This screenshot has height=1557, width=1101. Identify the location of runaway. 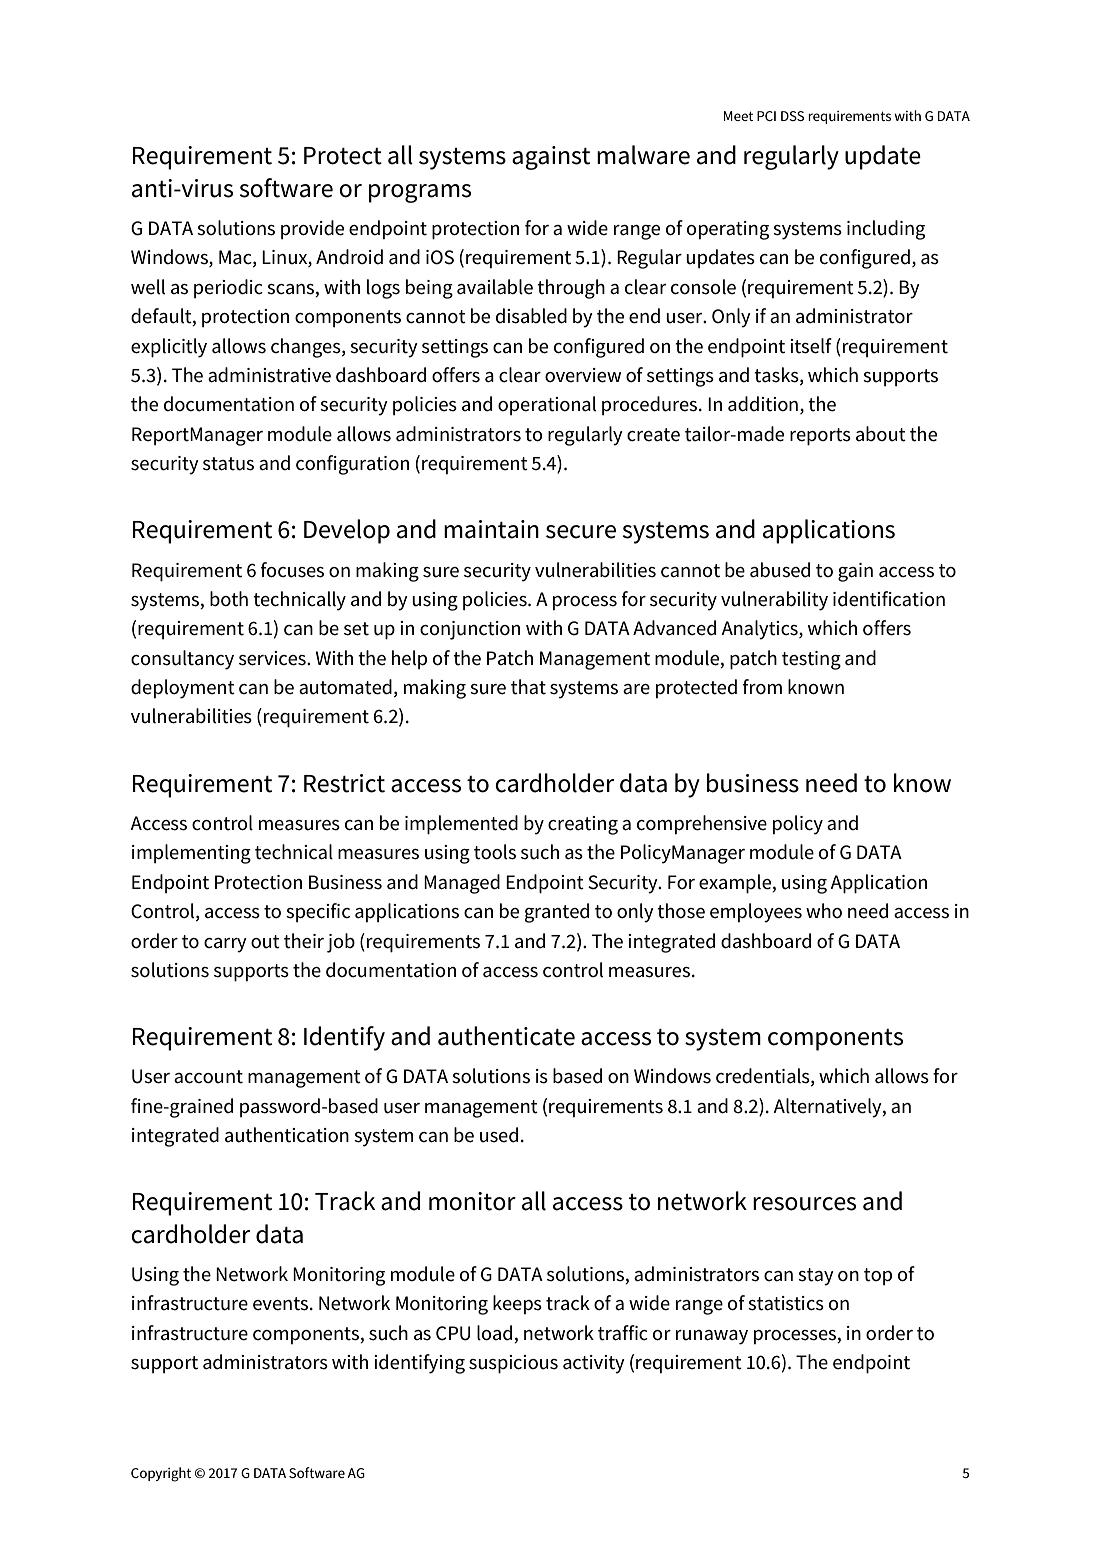
(712, 1337).
